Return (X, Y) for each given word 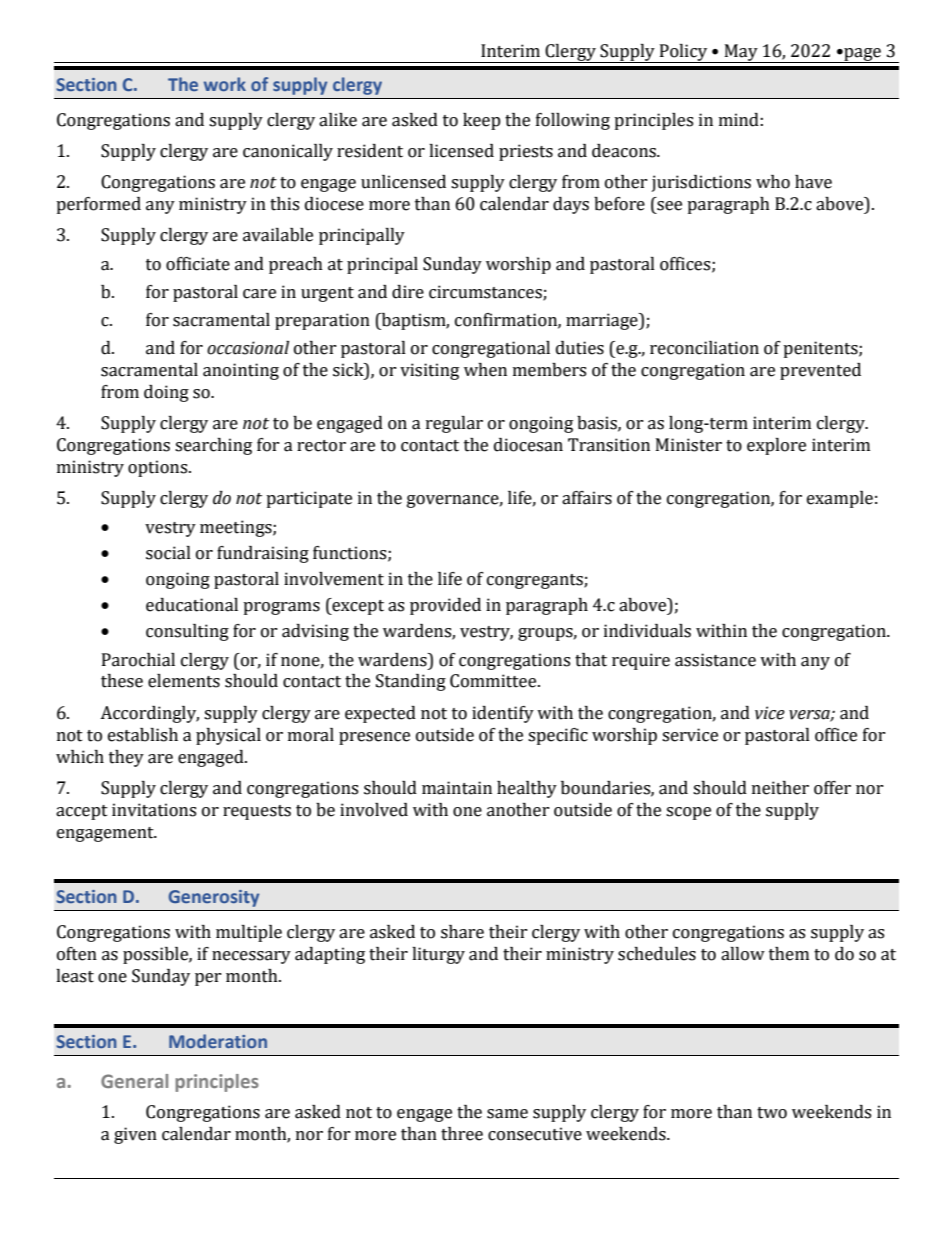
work (225, 84)
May (741, 53)
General (134, 1081)
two (772, 1113)
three (462, 1134)
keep (482, 121)
